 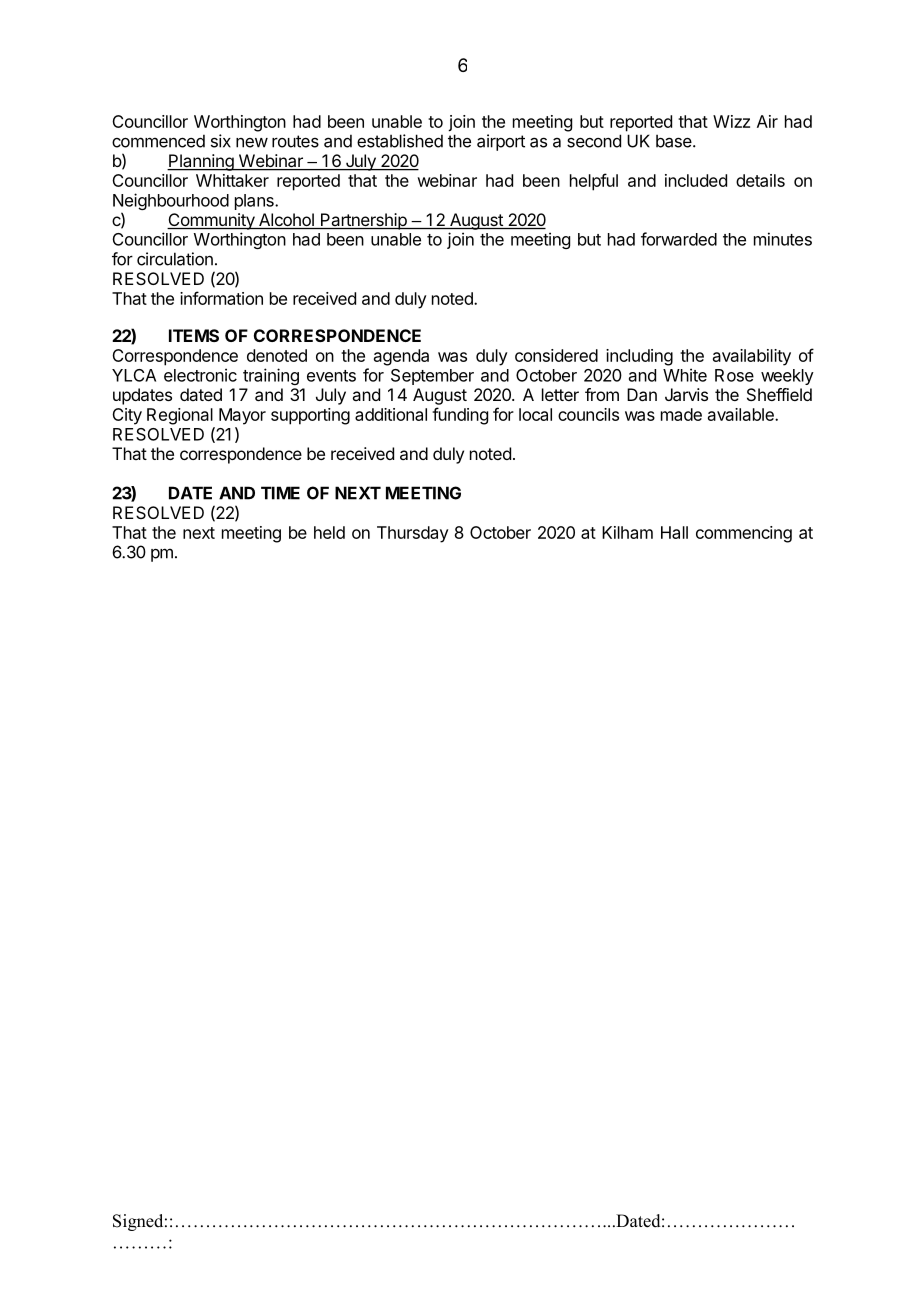 I want to click on base, so click(x=675, y=141).
